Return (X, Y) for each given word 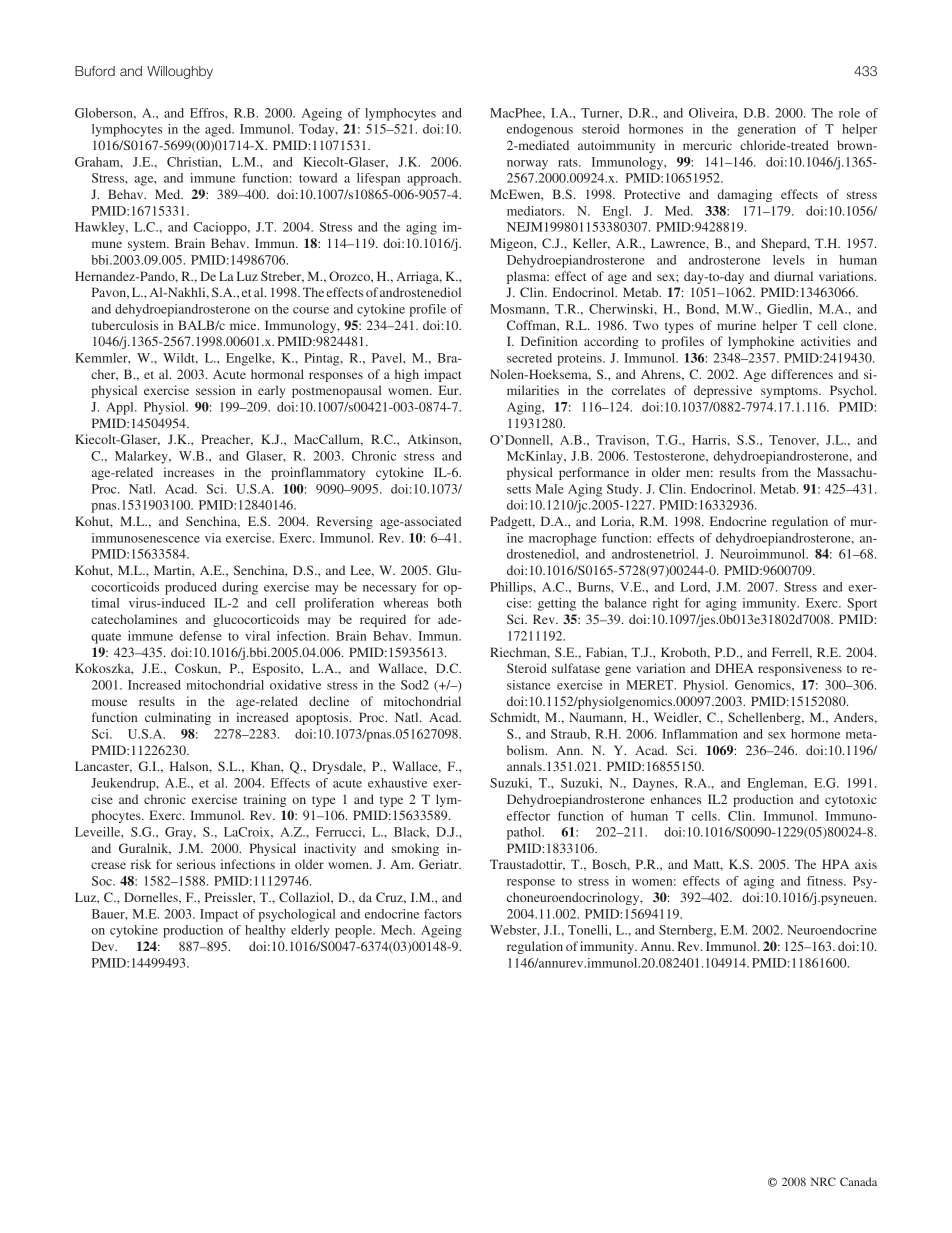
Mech (398, 930)
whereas (405, 603)
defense (200, 636)
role (849, 113)
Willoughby (180, 72)
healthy (265, 931)
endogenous (540, 130)
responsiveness (800, 669)
